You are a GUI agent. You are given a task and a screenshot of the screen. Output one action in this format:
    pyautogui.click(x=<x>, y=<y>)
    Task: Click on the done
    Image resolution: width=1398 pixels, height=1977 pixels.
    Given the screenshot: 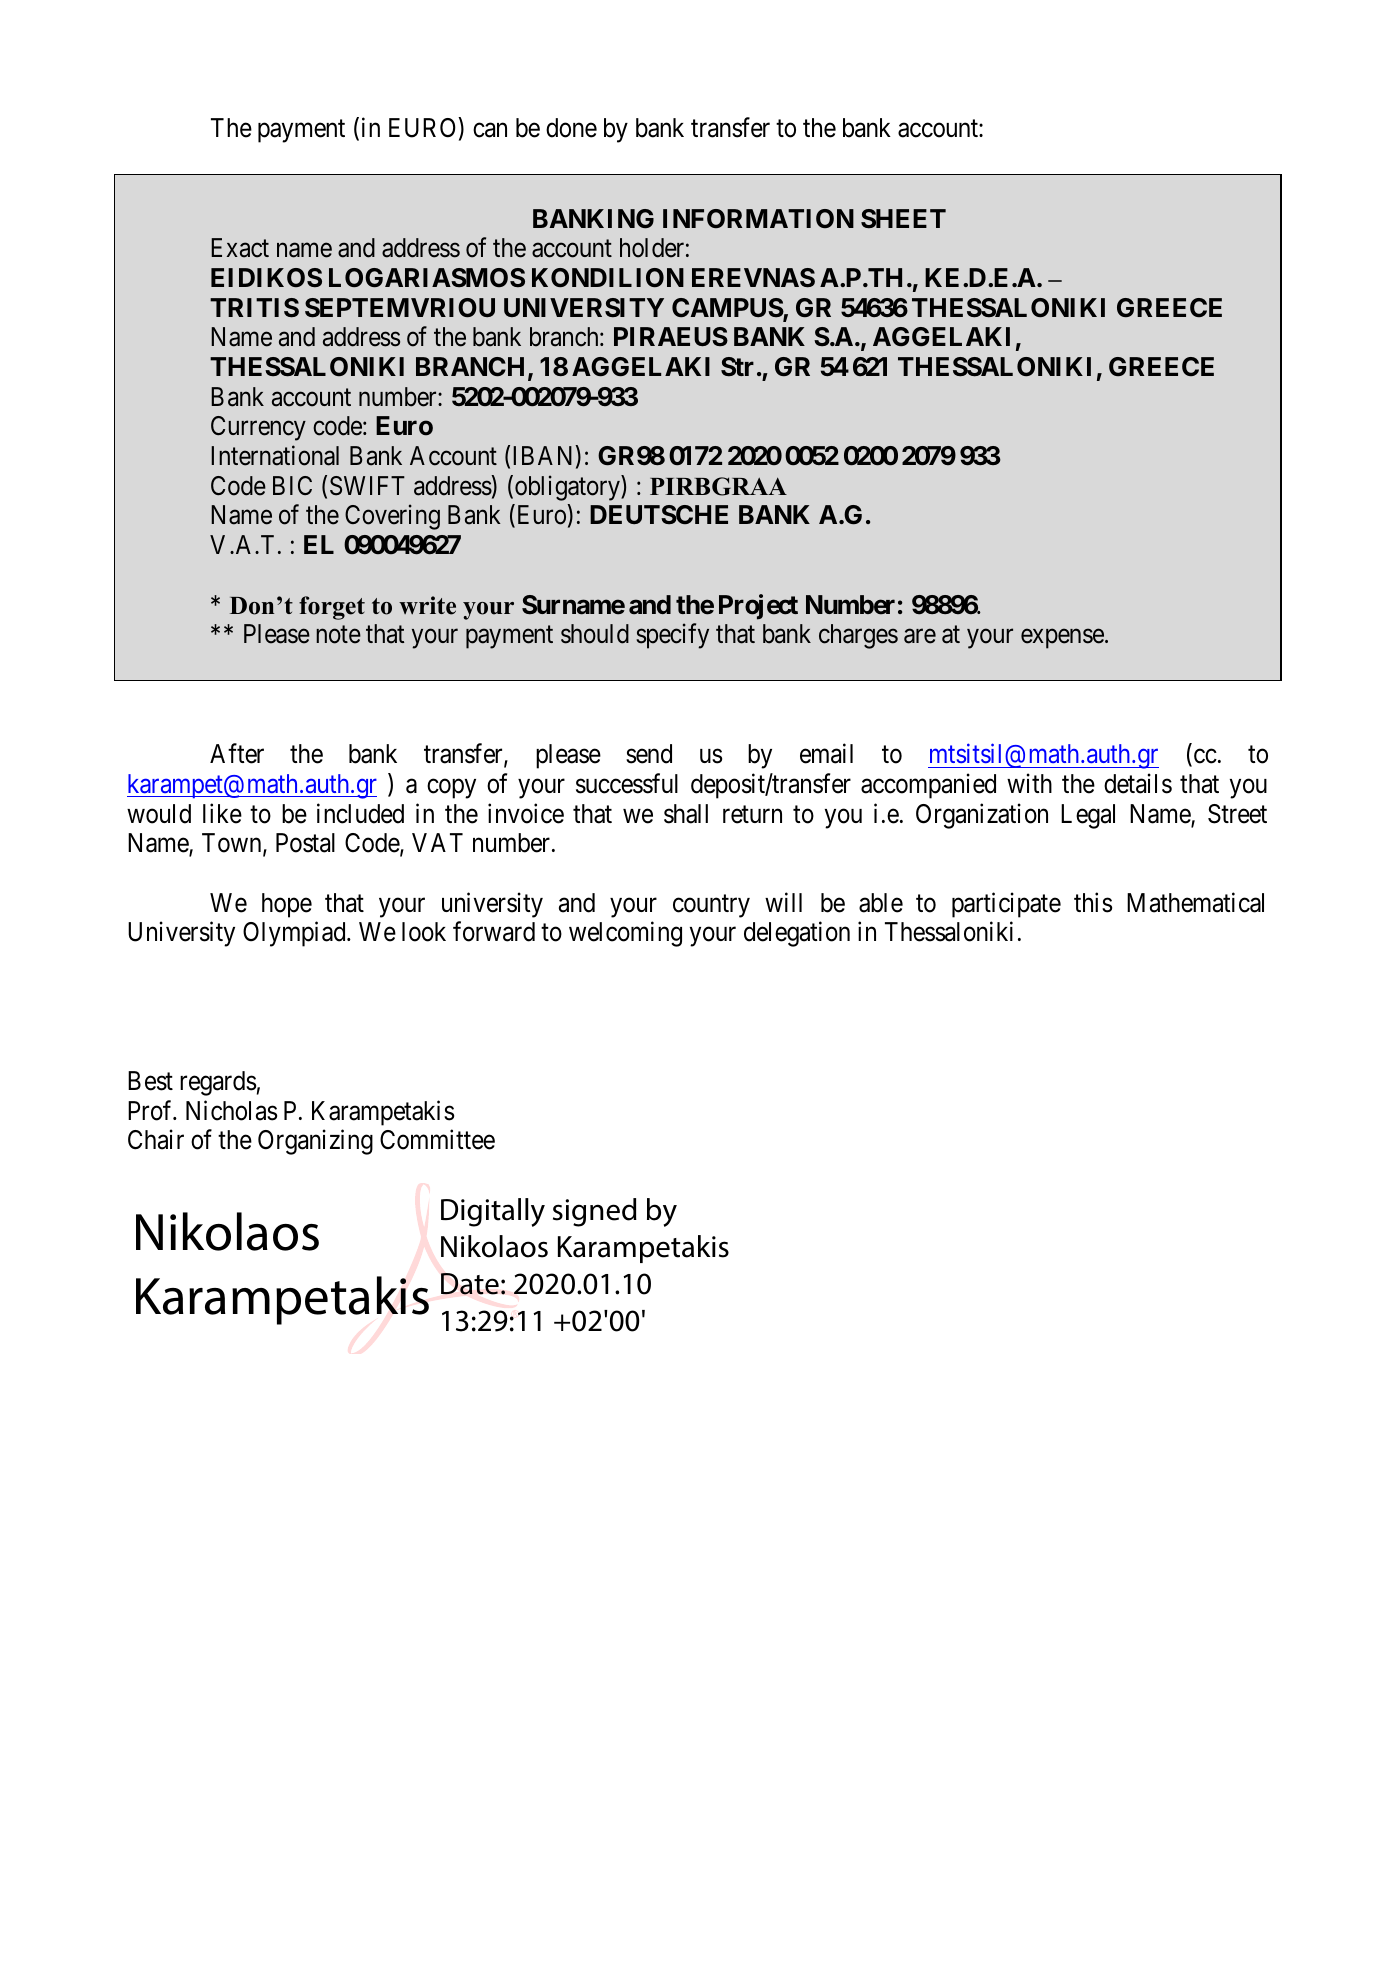 What is the action you would take?
    pyautogui.click(x=571, y=128)
